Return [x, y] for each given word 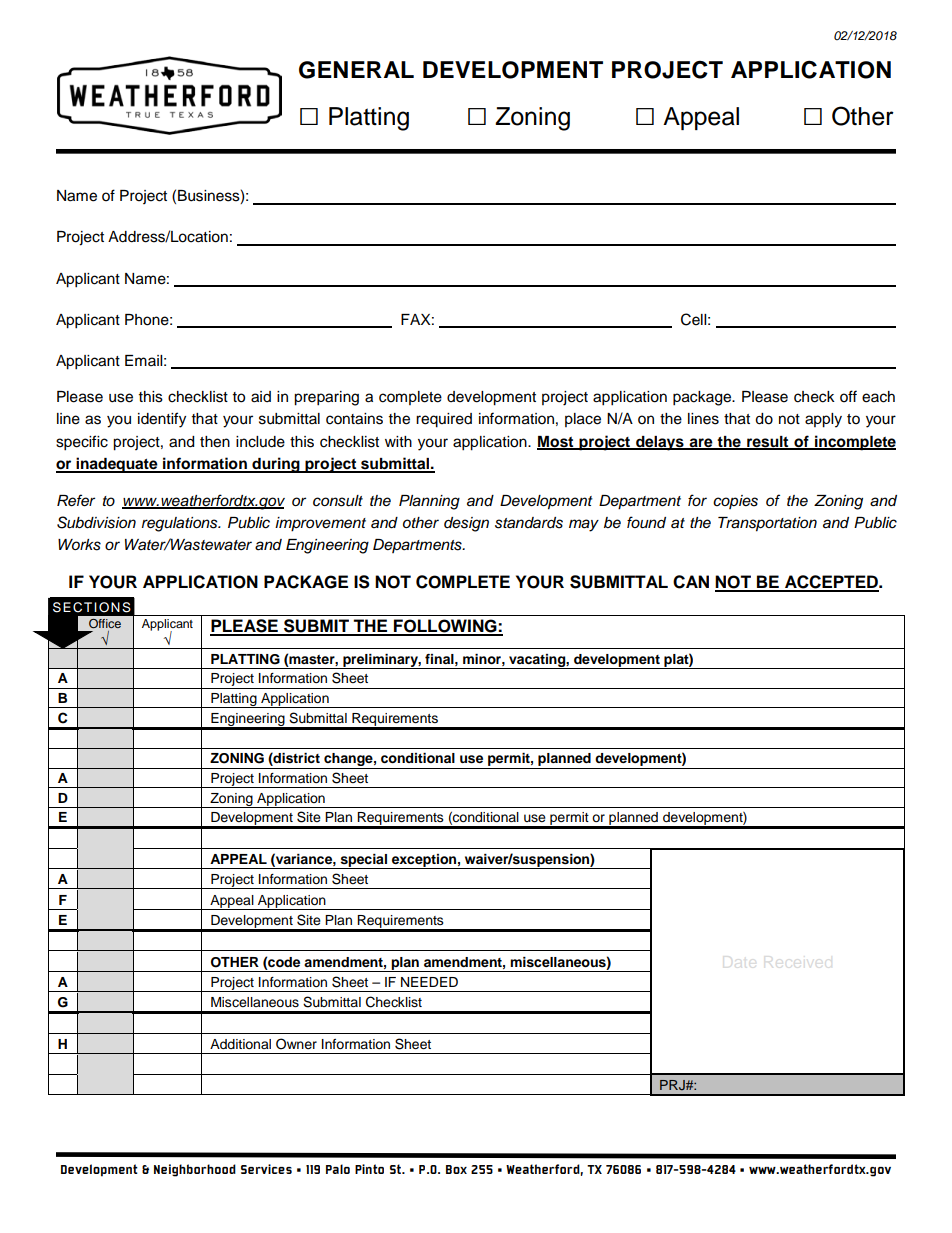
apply [823, 420]
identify [162, 420]
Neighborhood [195, 1170]
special [364, 861]
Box [456, 1169]
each [878, 397]
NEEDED [429, 982]
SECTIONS [92, 607]
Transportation [767, 524]
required [444, 420]
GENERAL [356, 70]
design [466, 524]
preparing [326, 398]
